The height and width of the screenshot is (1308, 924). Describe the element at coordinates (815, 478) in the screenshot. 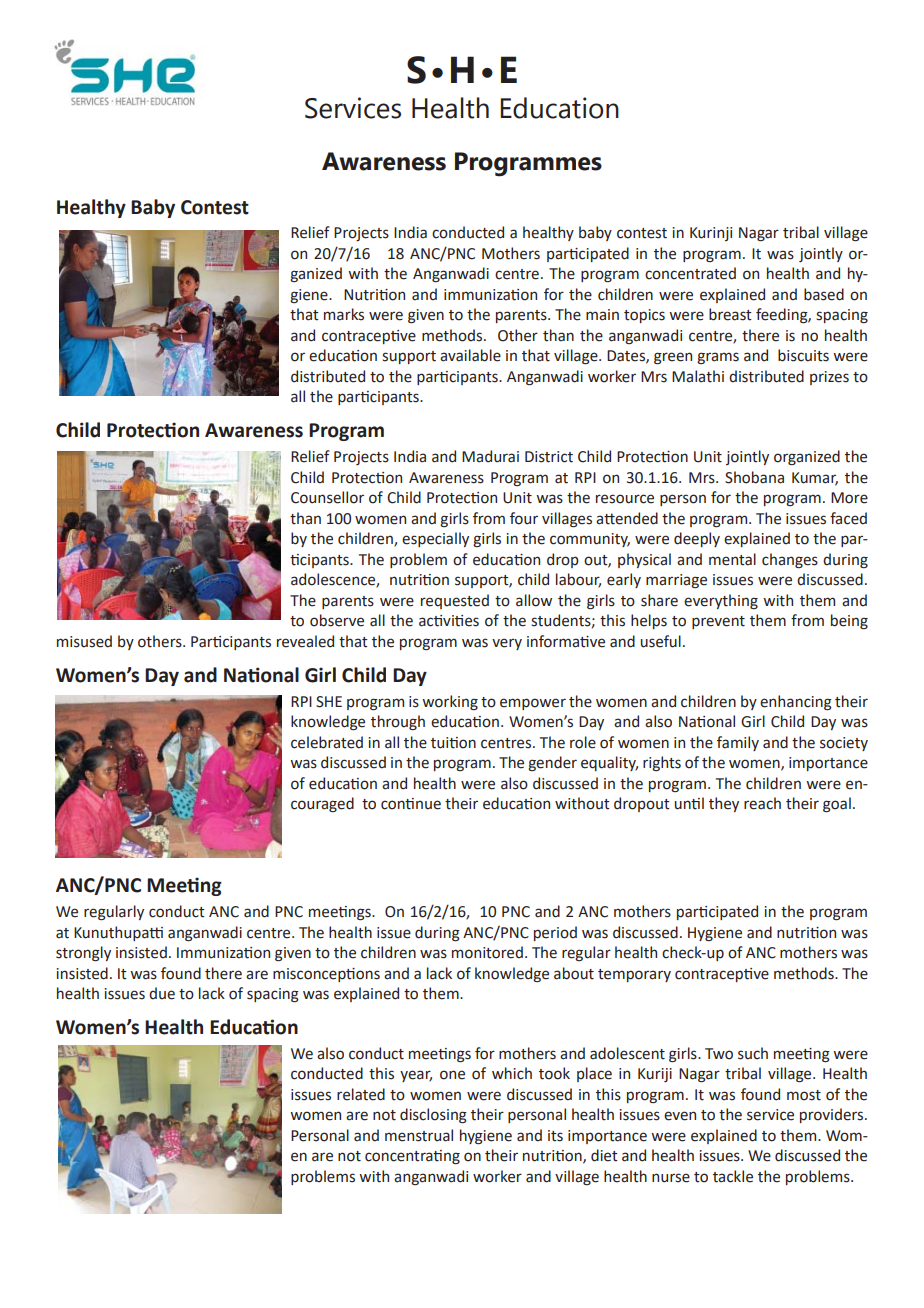

I see `Kumar` at that location.
